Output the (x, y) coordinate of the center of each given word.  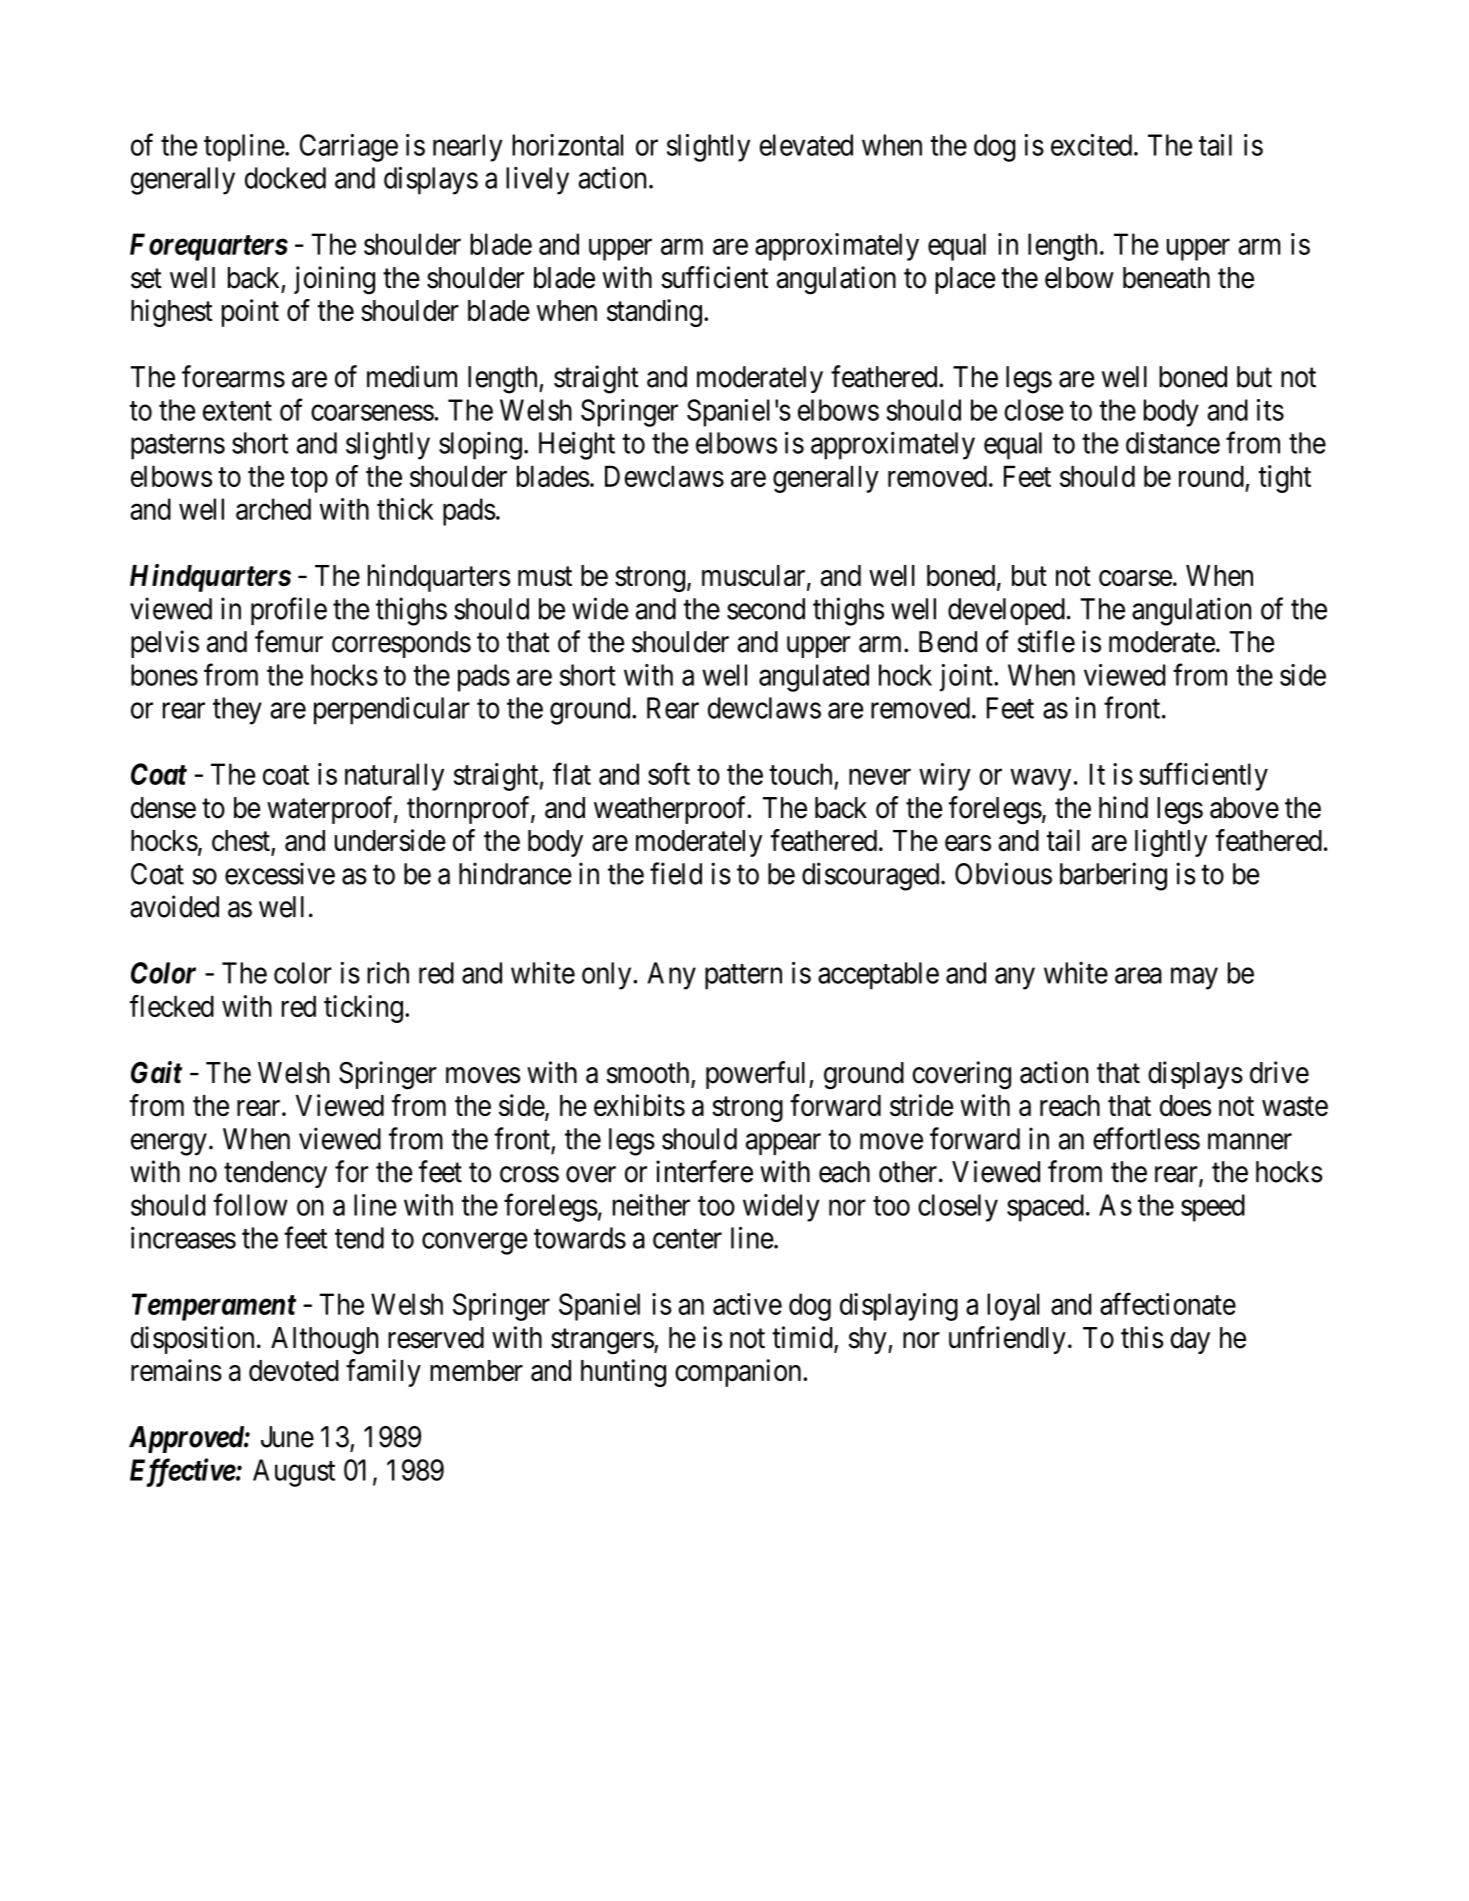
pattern (743, 977)
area (1138, 976)
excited (1093, 145)
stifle (1046, 641)
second (766, 609)
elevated (806, 145)
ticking (363, 1009)
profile (289, 611)
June (287, 1437)
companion (738, 1373)
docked (285, 178)
